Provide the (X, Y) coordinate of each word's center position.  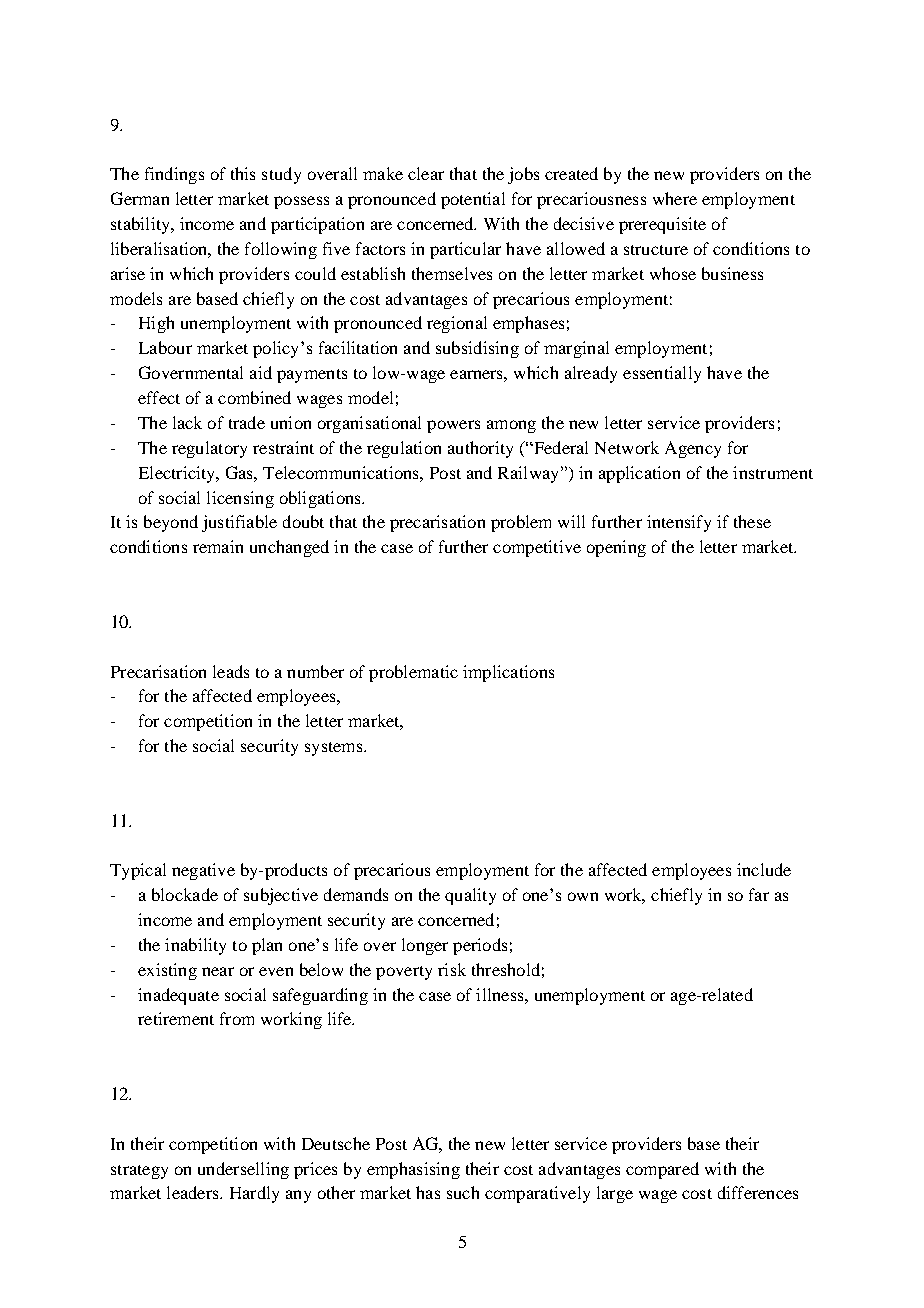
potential (473, 200)
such (463, 1192)
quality (470, 896)
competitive (537, 548)
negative (203, 871)
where (675, 198)
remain (218, 546)
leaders (194, 1192)
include (764, 869)
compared (662, 1170)
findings (174, 175)
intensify (679, 523)
